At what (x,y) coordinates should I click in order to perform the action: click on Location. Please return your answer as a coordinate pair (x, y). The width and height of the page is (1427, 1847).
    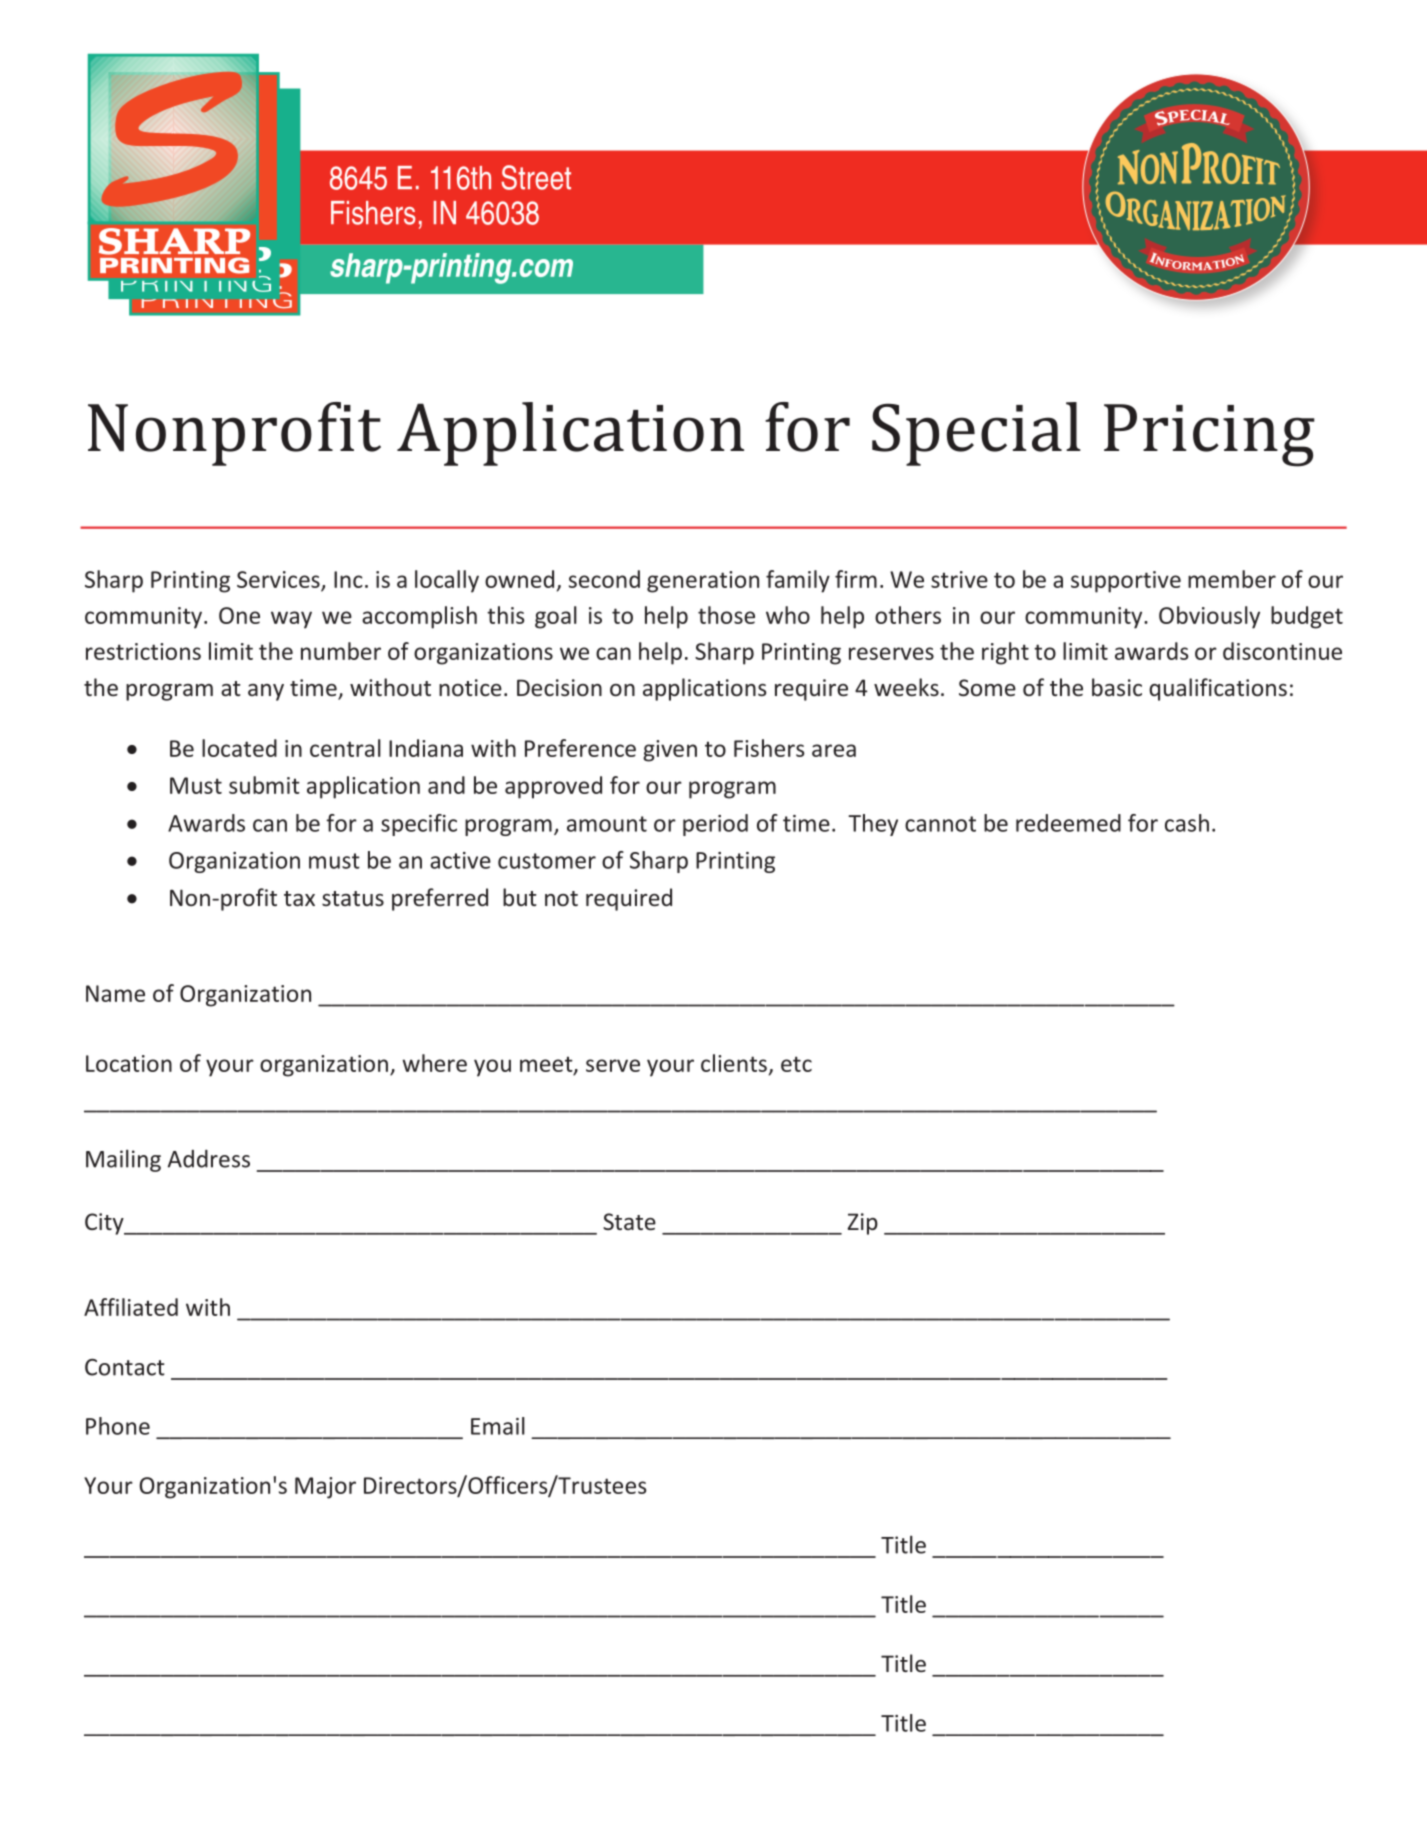
    Looking at the image, I should click on (129, 1063).
